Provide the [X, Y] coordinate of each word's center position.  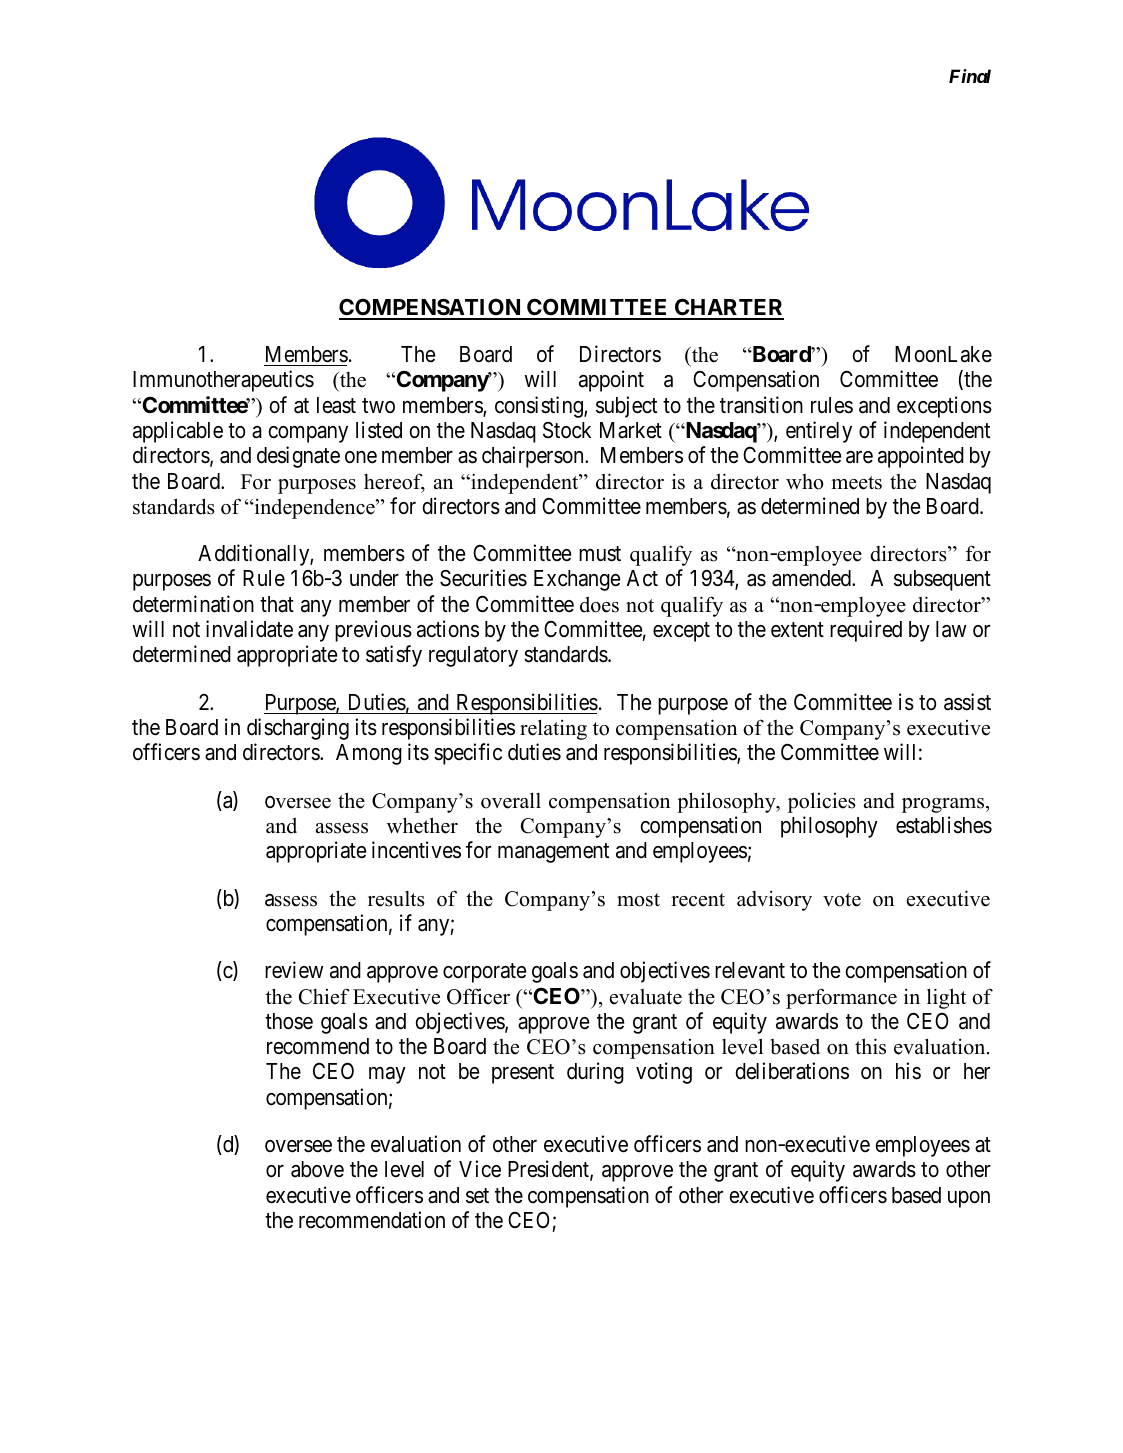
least [336, 405]
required [866, 631]
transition [761, 405]
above [317, 1169]
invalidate [249, 629]
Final [970, 76]
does [599, 604]
